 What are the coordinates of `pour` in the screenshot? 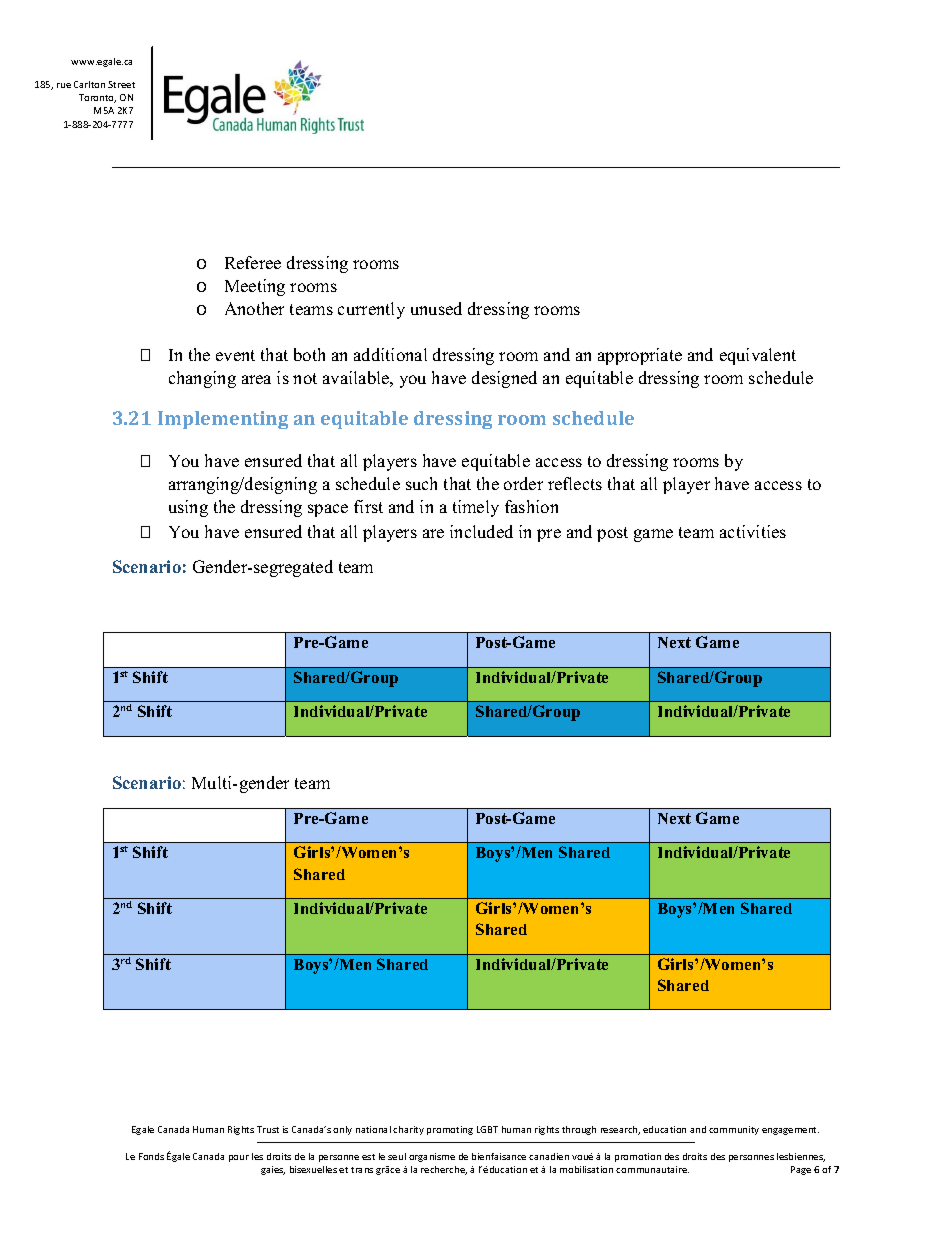 It's located at (239, 1158).
